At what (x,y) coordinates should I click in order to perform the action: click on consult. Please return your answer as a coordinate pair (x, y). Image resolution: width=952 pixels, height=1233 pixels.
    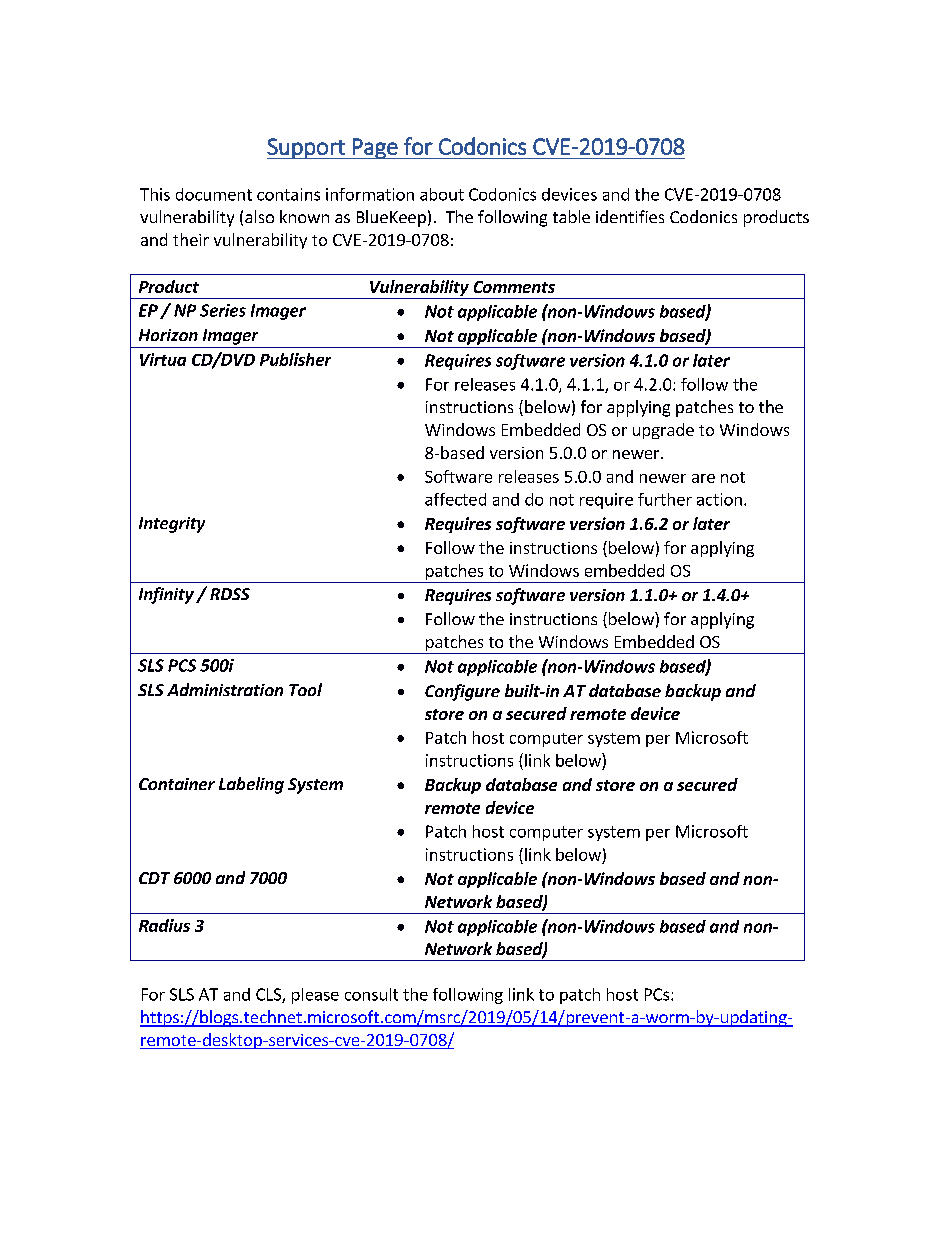
    Looking at the image, I should click on (371, 994).
